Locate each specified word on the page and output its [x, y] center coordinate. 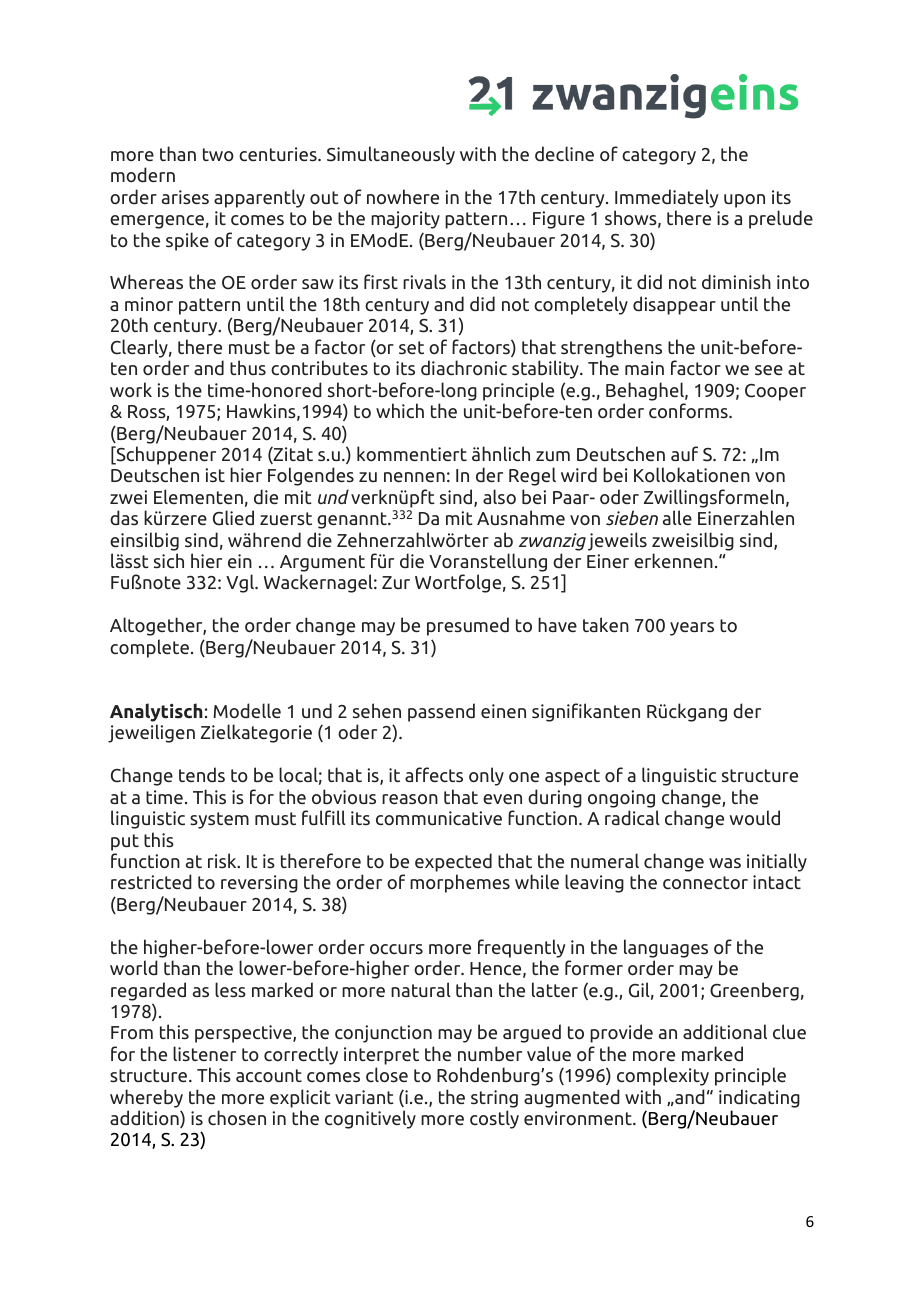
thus [248, 367]
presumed [468, 626]
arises [185, 197]
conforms [689, 411]
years [692, 629]
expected [453, 862]
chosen [237, 1118]
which [400, 410]
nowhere [403, 197]
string [494, 1099]
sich [169, 560]
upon [744, 201]
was [725, 863]
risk [223, 860]
